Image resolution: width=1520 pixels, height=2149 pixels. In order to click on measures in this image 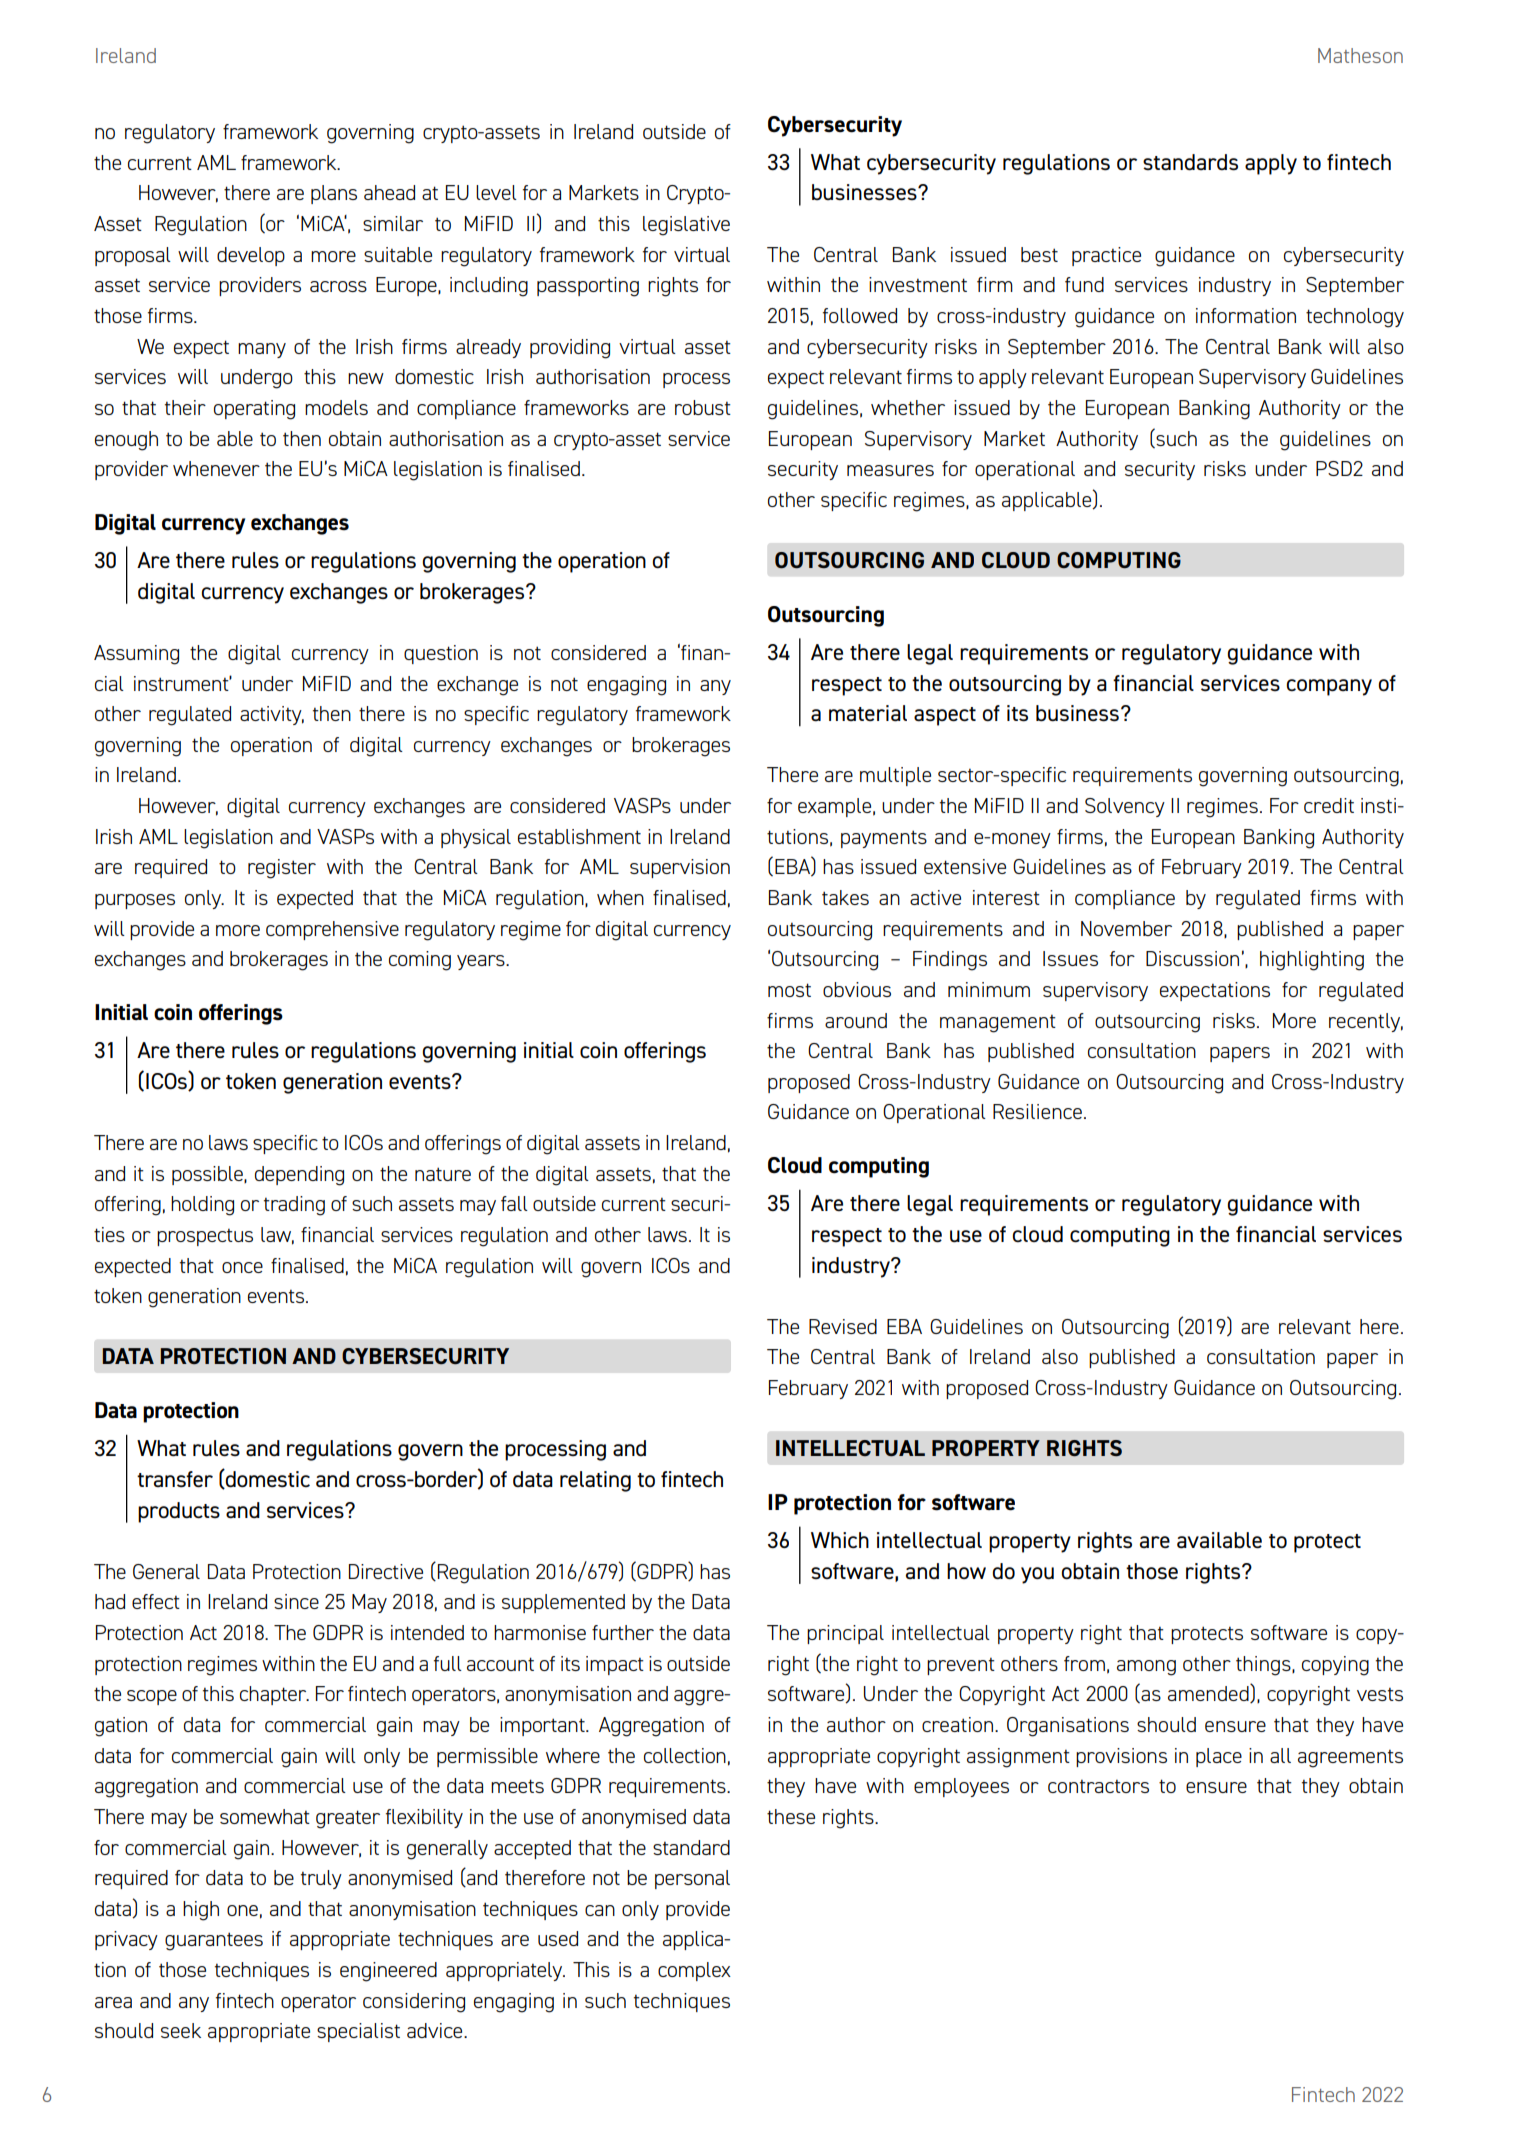, I will do `click(890, 470)`.
